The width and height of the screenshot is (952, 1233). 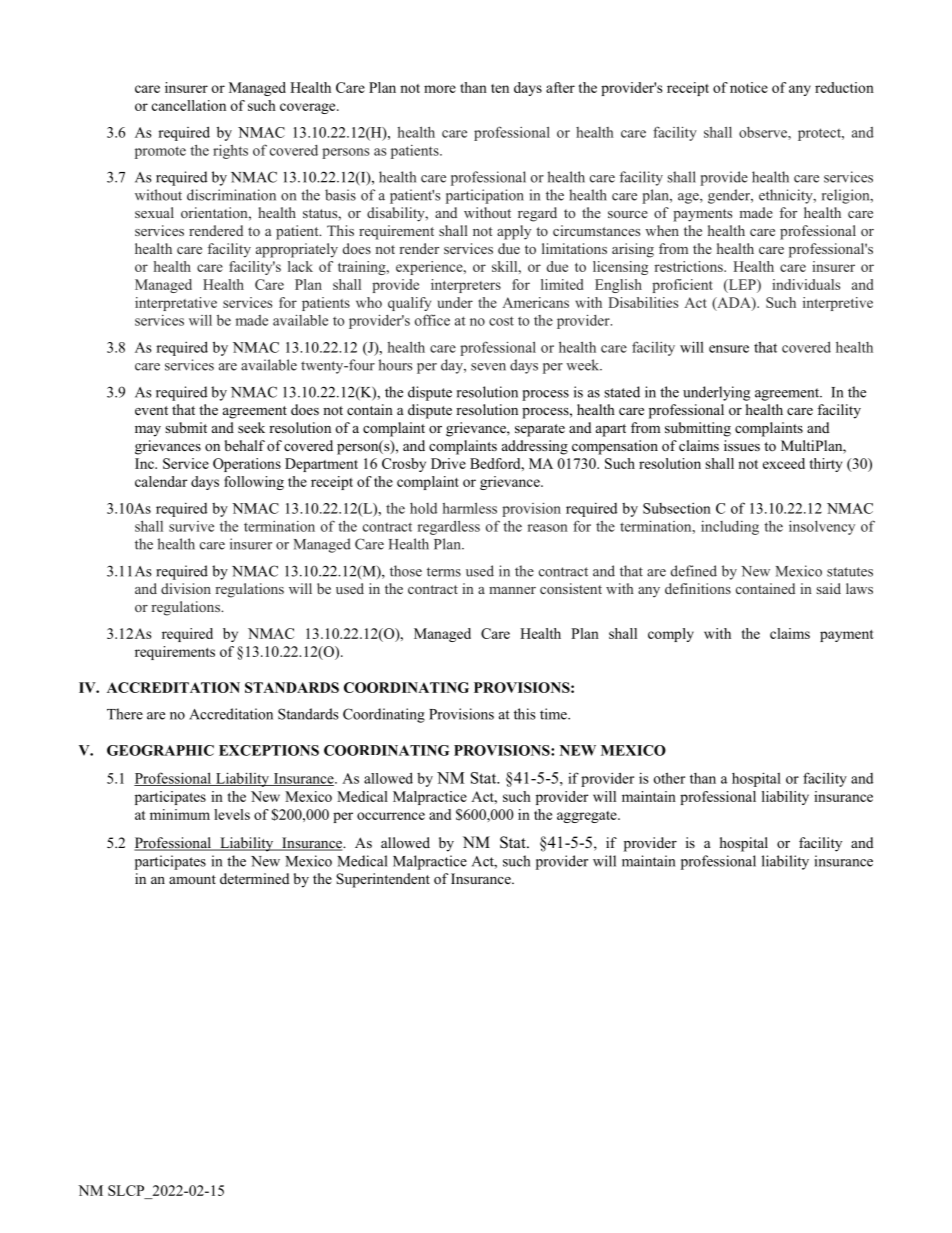 What do you see at coordinates (192, 879) in the screenshot?
I see `amount` at bounding box center [192, 879].
